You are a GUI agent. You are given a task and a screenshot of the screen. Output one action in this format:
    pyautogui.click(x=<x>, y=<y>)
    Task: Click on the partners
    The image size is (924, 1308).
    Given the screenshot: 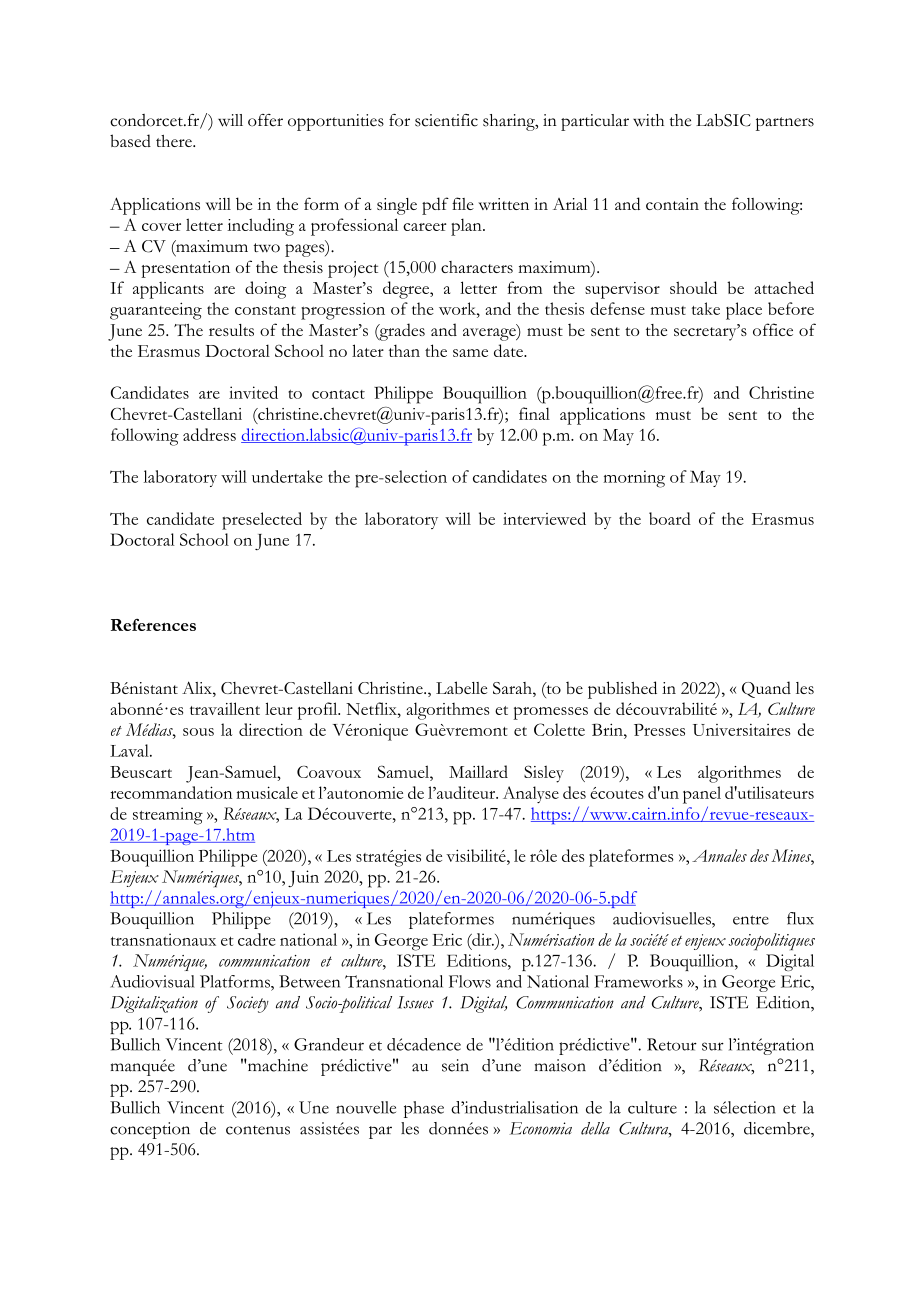 What is the action you would take?
    pyautogui.click(x=785, y=124)
